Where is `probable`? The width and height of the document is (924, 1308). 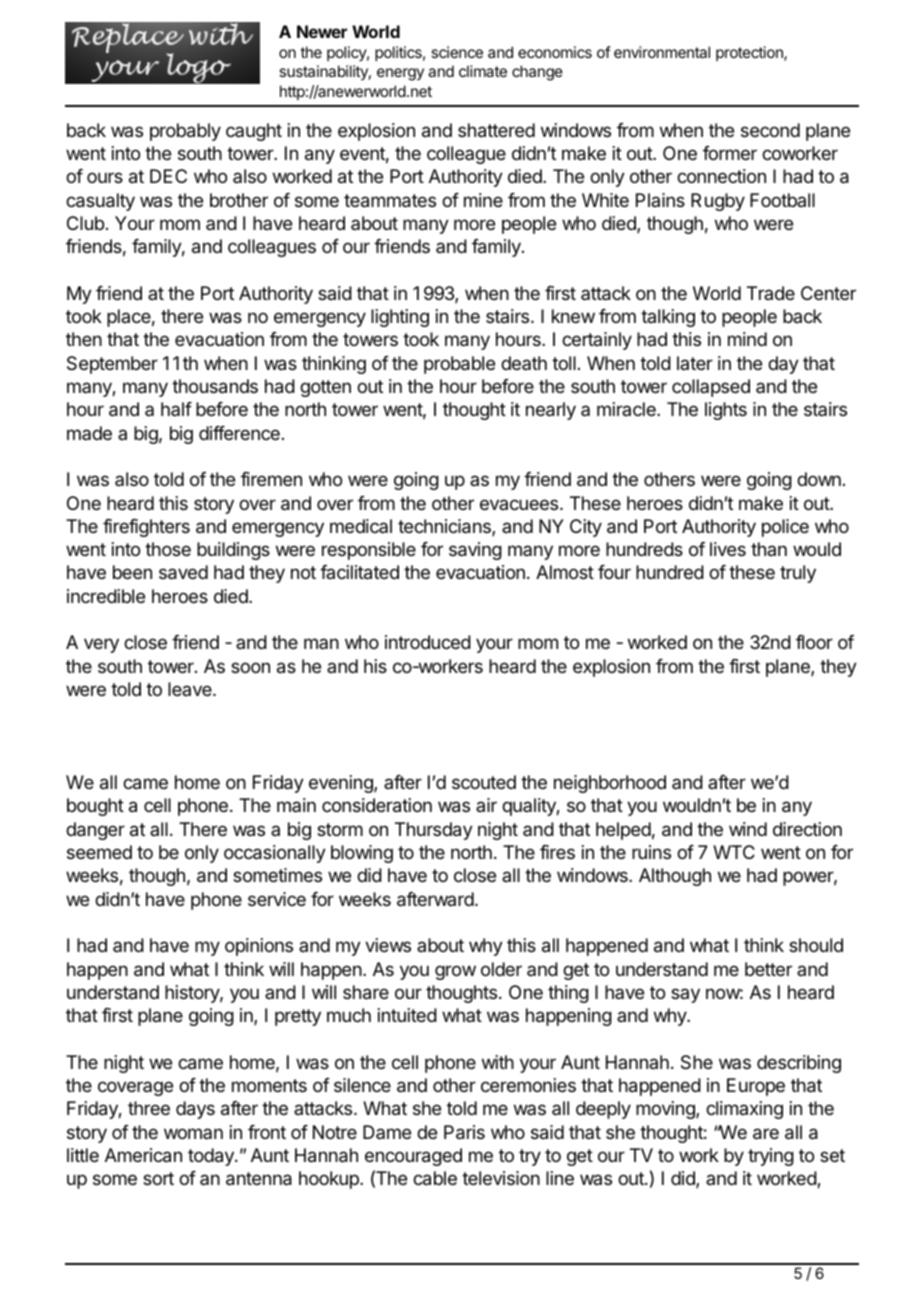 probable is located at coordinates (459, 365).
